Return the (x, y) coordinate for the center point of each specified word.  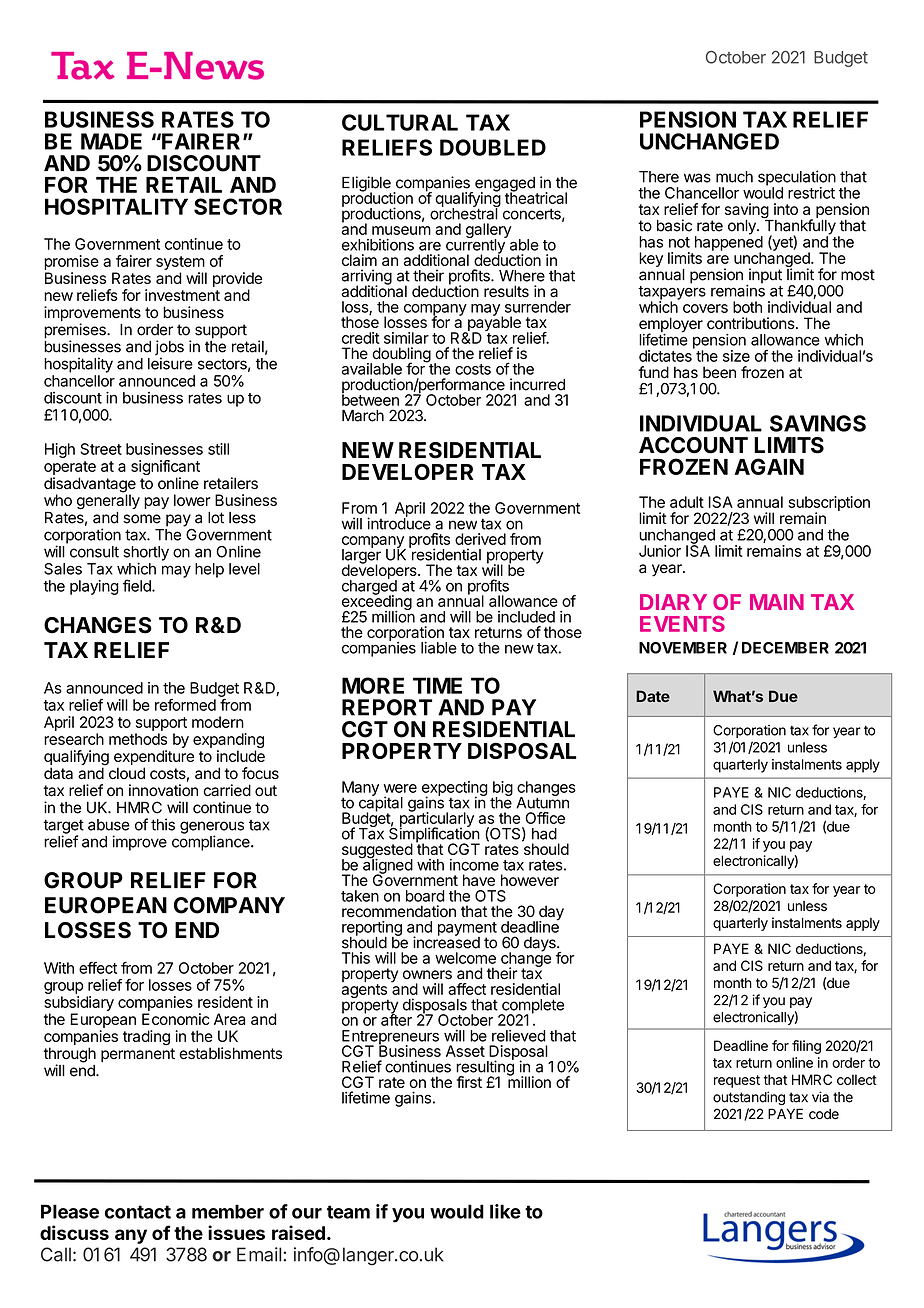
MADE (111, 141)
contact (138, 1212)
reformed (185, 705)
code (824, 1114)
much (734, 177)
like (505, 1211)
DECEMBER (785, 648)
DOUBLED (493, 147)
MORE (373, 685)
